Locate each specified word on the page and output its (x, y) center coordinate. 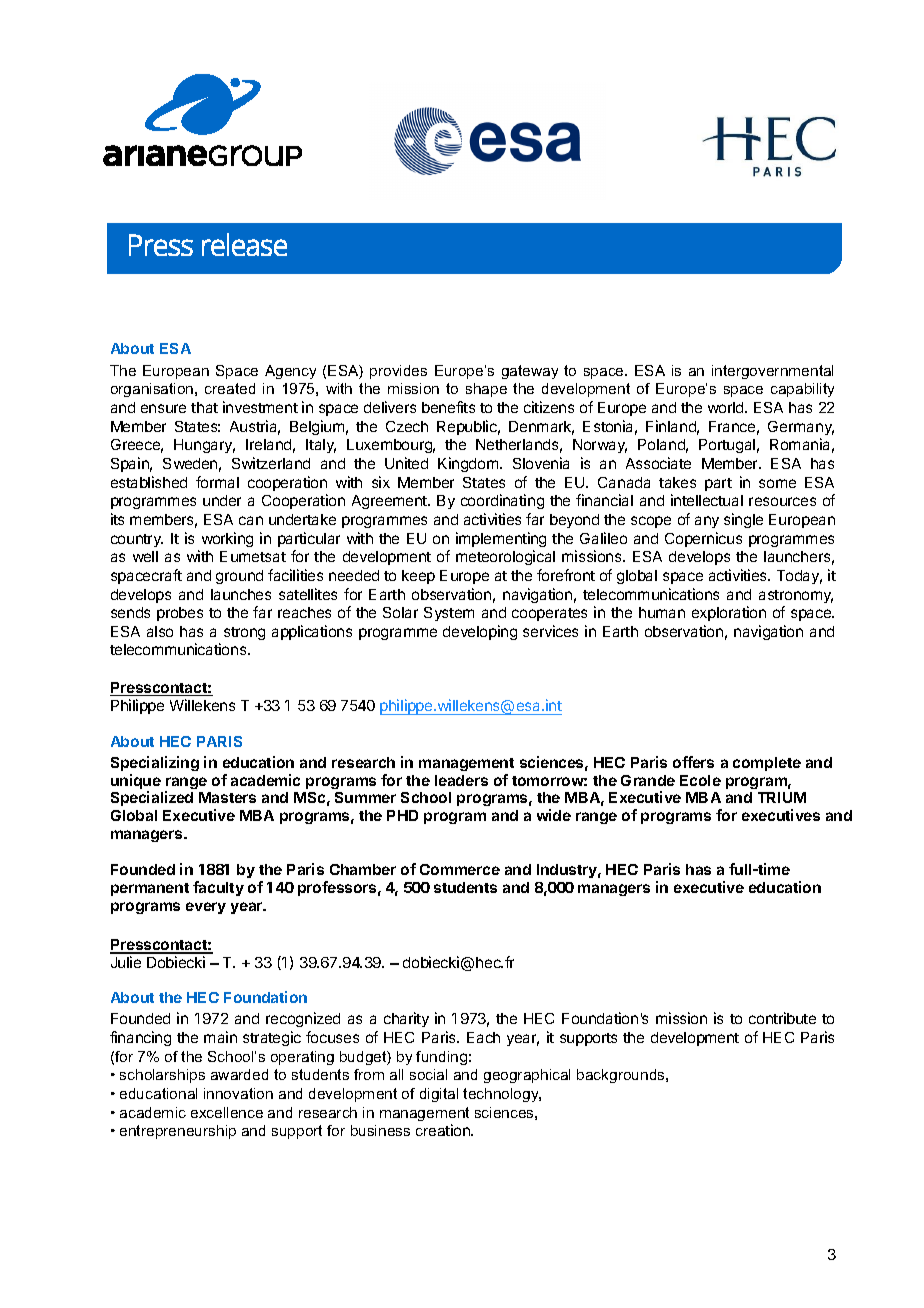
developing (480, 632)
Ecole (700, 780)
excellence (227, 1112)
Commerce (460, 869)
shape (486, 390)
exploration (729, 613)
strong (244, 633)
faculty (218, 888)
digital (439, 1095)
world (727, 407)
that (204, 407)
